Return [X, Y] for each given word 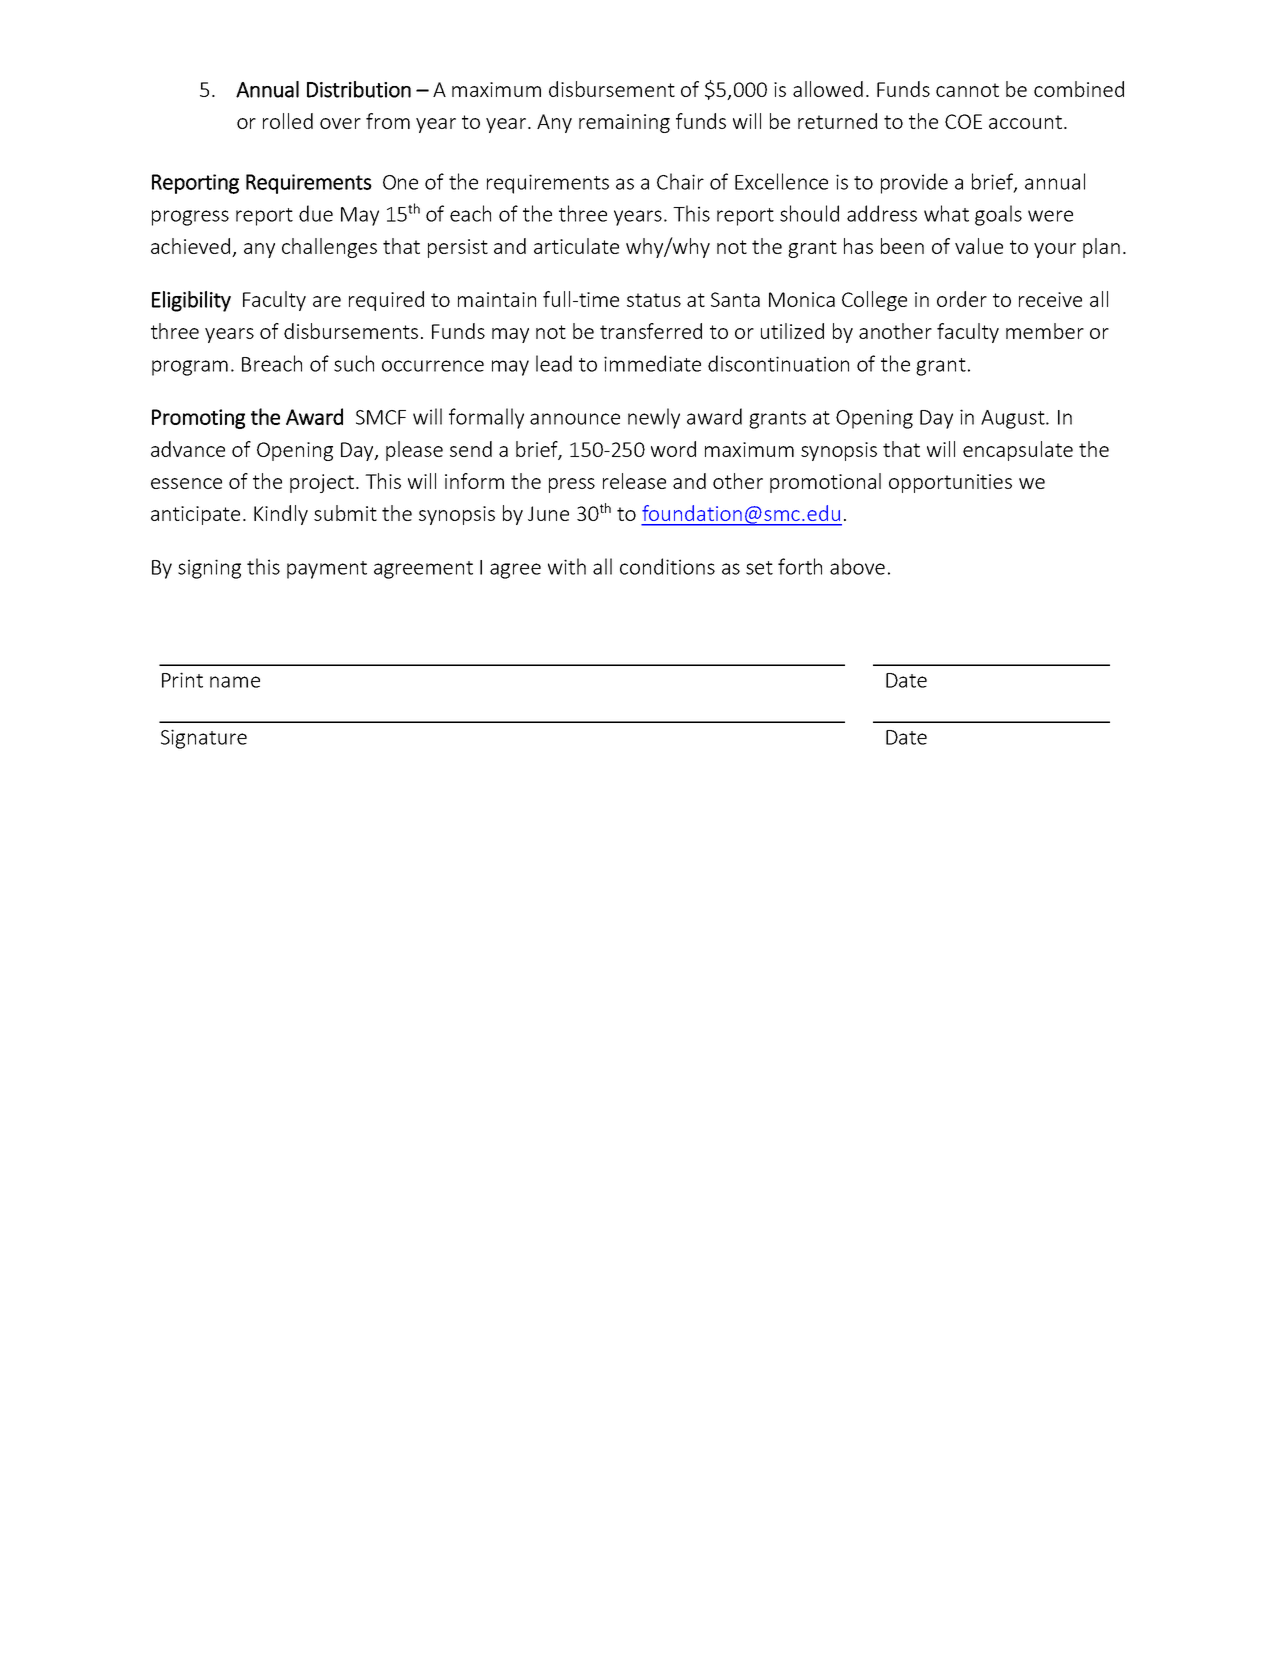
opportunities [950, 483]
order [962, 299]
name [235, 682]
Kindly [281, 515]
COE [963, 121]
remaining [624, 123]
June [548, 513]
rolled [288, 121]
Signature [204, 739]
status [654, 300]
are [327, 301]
